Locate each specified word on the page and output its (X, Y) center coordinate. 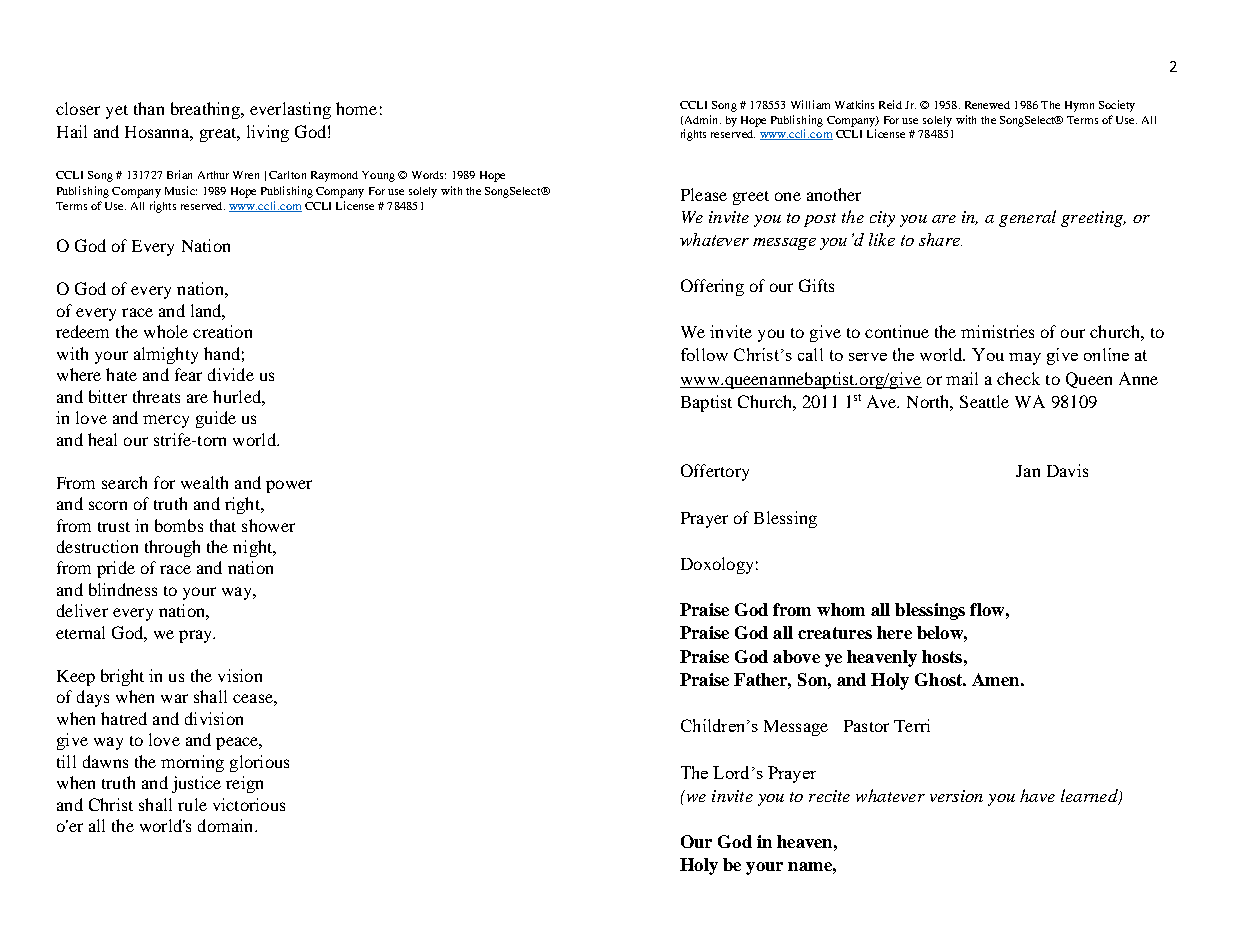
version (956, 796)
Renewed (987, 105)
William (810, 104)
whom (841, 609)
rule (192, 804)
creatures (835, 633)
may (1025, 359)
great (219, 135)
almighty (166, 355)
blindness (123, 589)
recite (829, 796)
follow (704, 354)
